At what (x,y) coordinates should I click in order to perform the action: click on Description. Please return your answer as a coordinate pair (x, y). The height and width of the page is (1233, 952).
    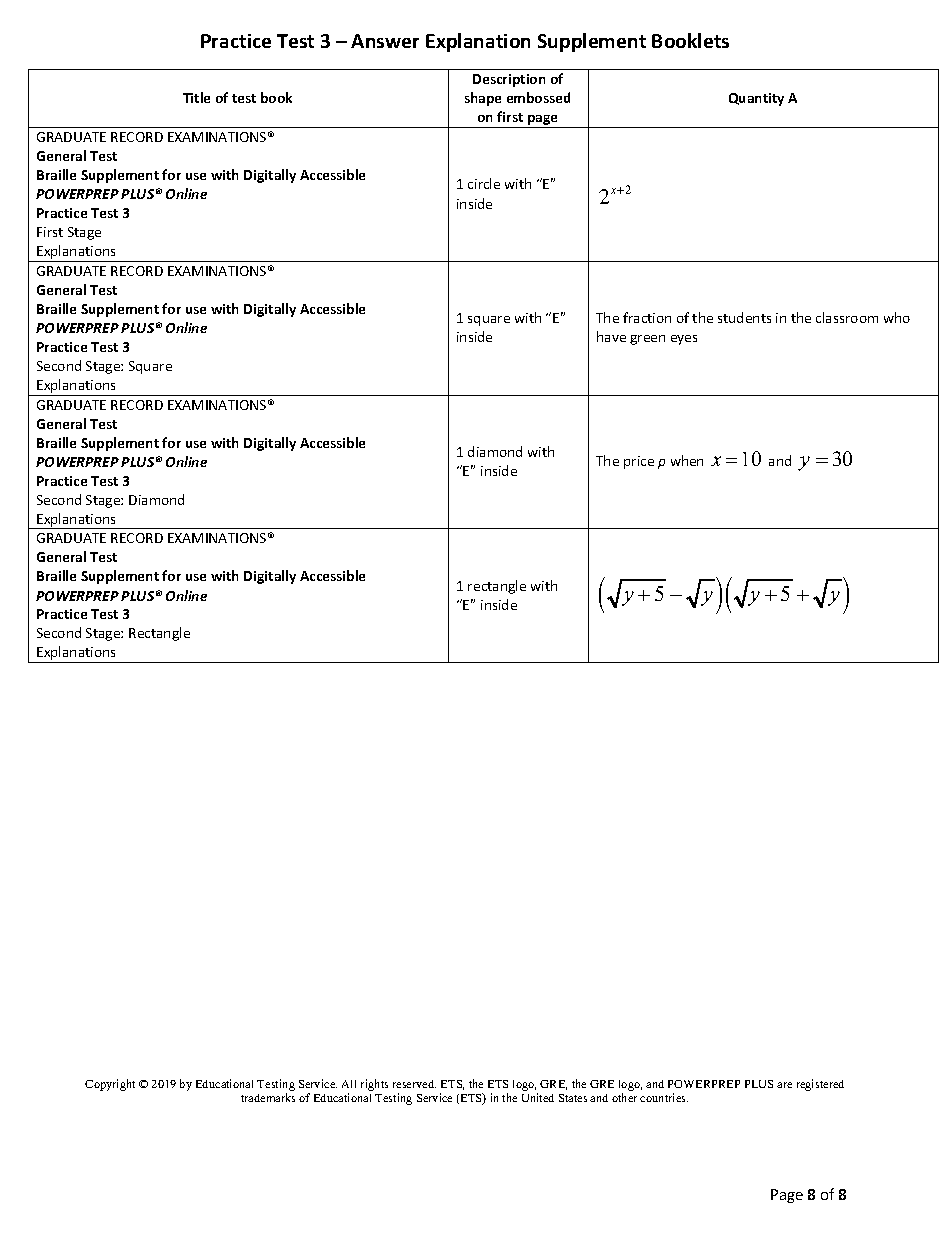
    Looking at the image, I should click on (509, 80).
